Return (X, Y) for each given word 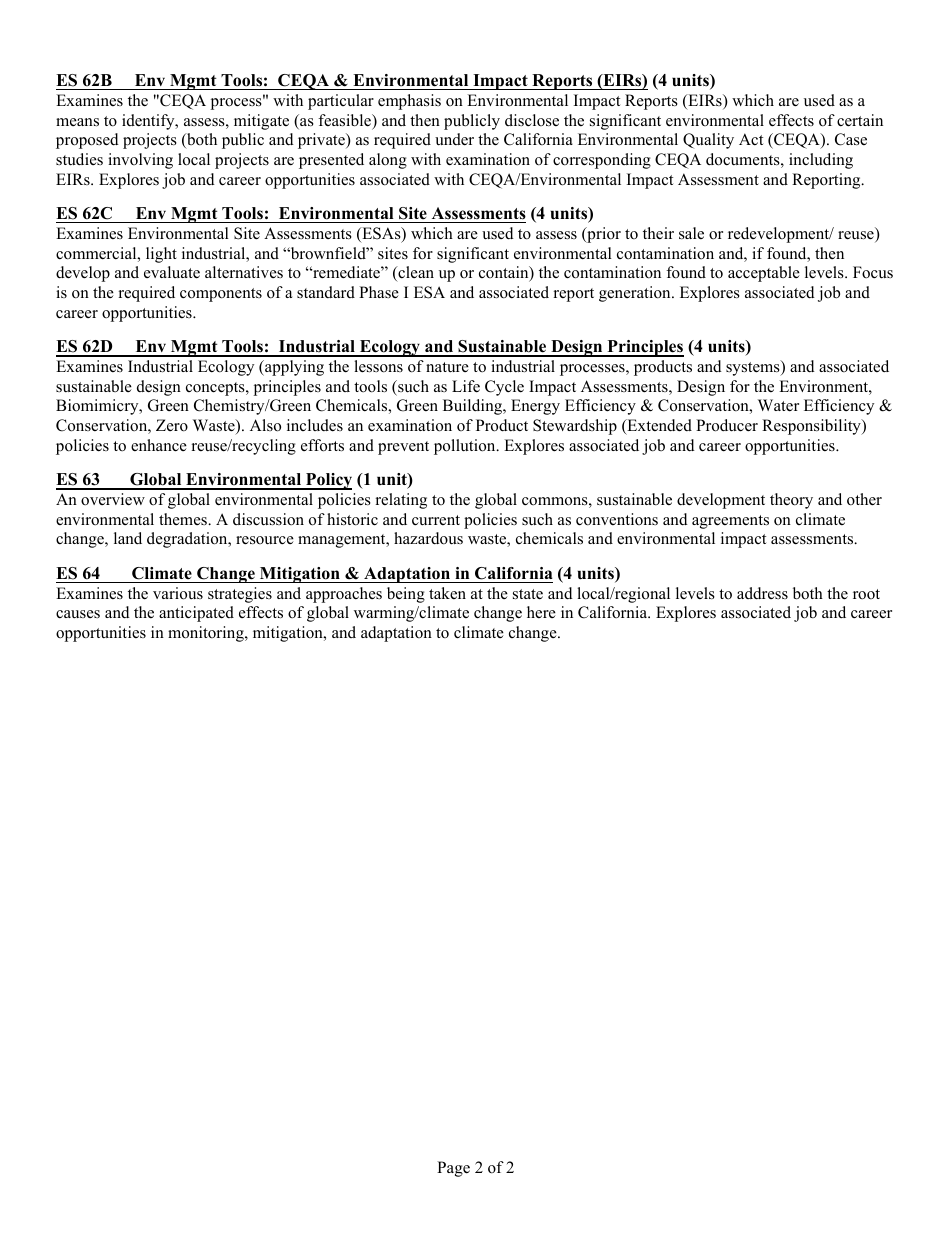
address (762, 593)
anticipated (196, 614)
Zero (172, 425)
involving (140, 161)
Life (466, 386)
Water (778, 405)
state (528, 594)
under (454, 139)
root (866, 594)
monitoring (207, 634)
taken (447, 593)
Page (453, 1169)
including (821, 161)
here (541, 612)
